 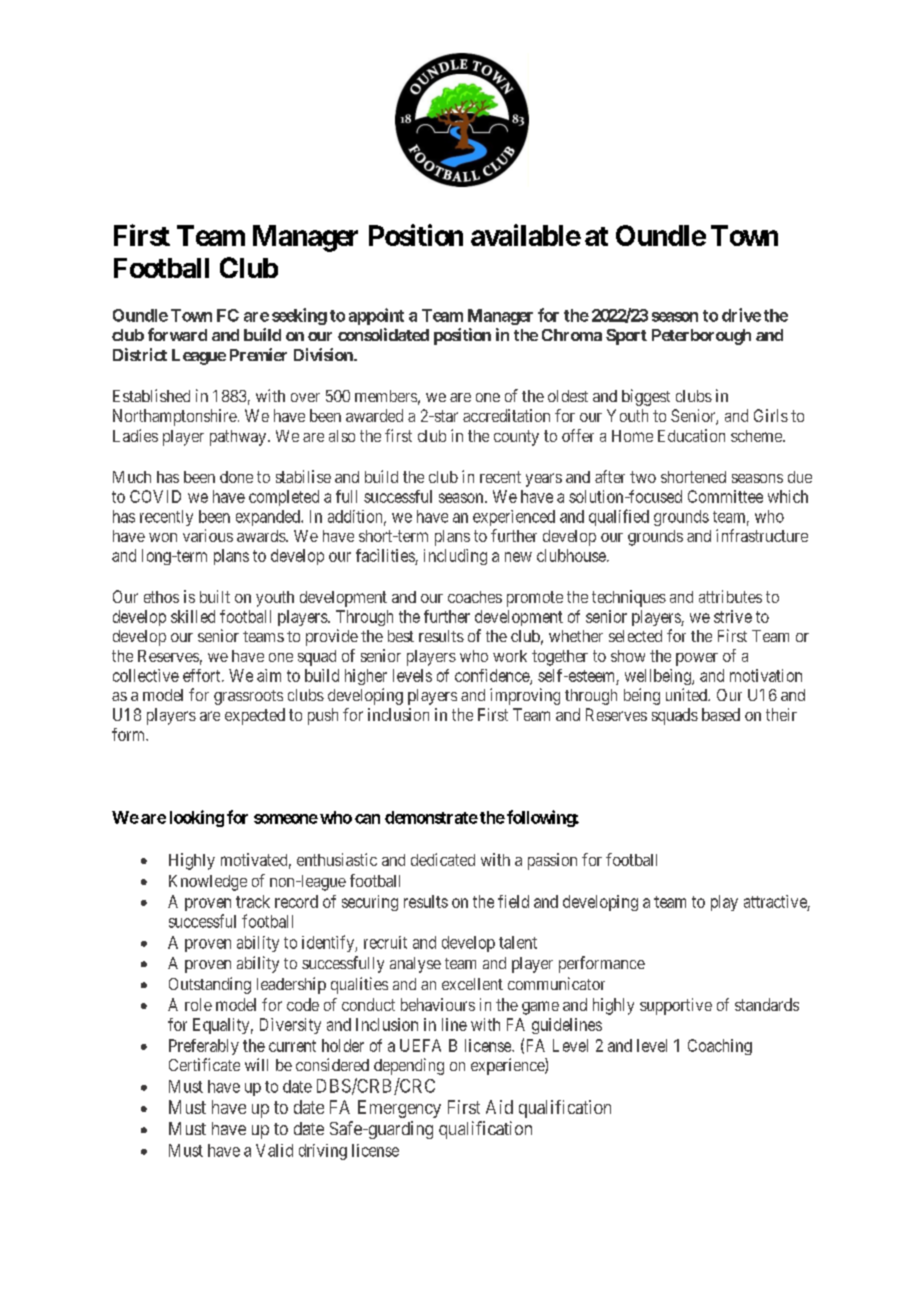 What do you see at coordinates (274, 1150) in the screenshot?
I see `Valid` at bounding box center [274, 1150].
